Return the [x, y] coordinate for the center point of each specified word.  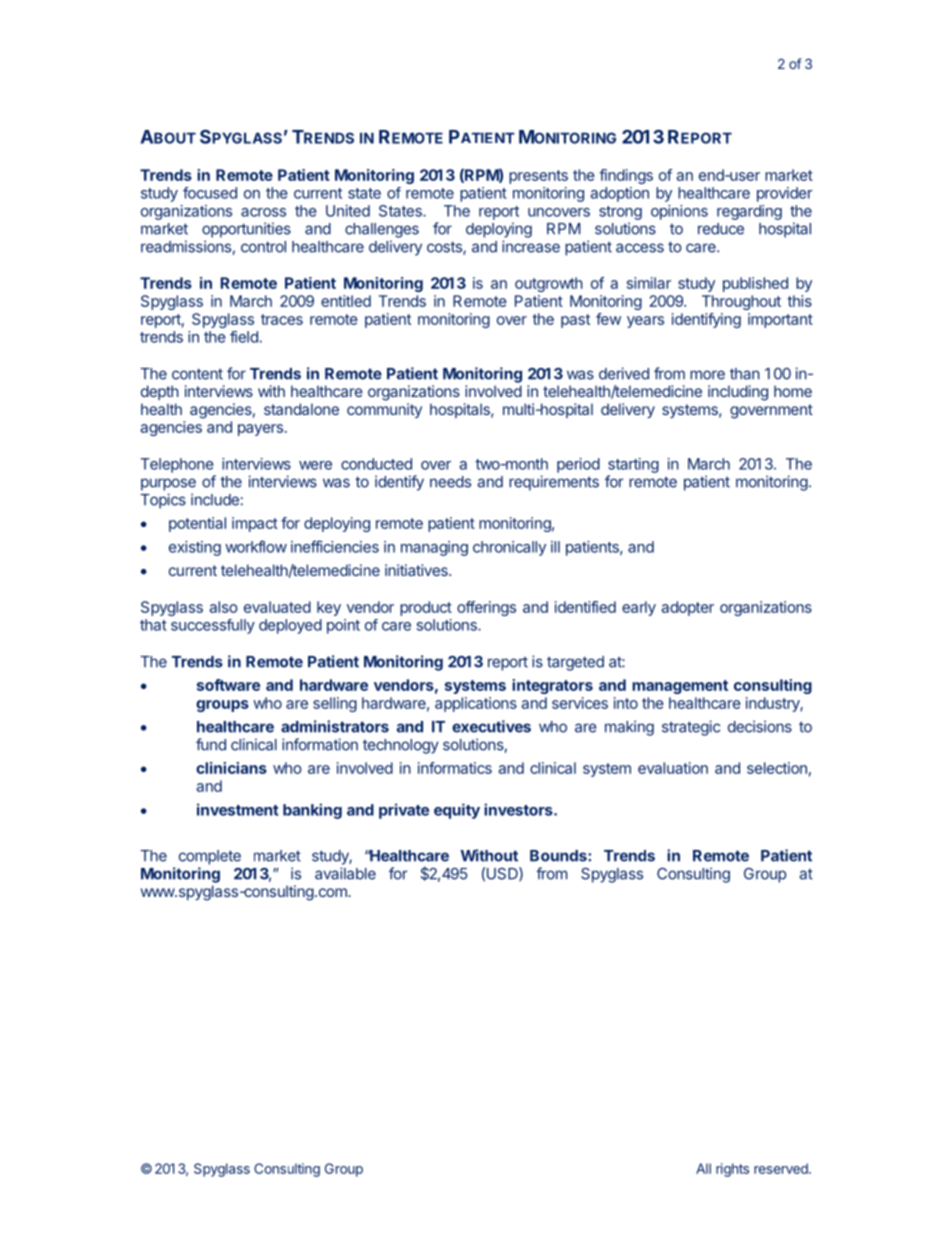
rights [732, 1170]
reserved [782, 1168]
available [345, 873]
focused [210, 193]
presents [538, 177]
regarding [749, 212]
